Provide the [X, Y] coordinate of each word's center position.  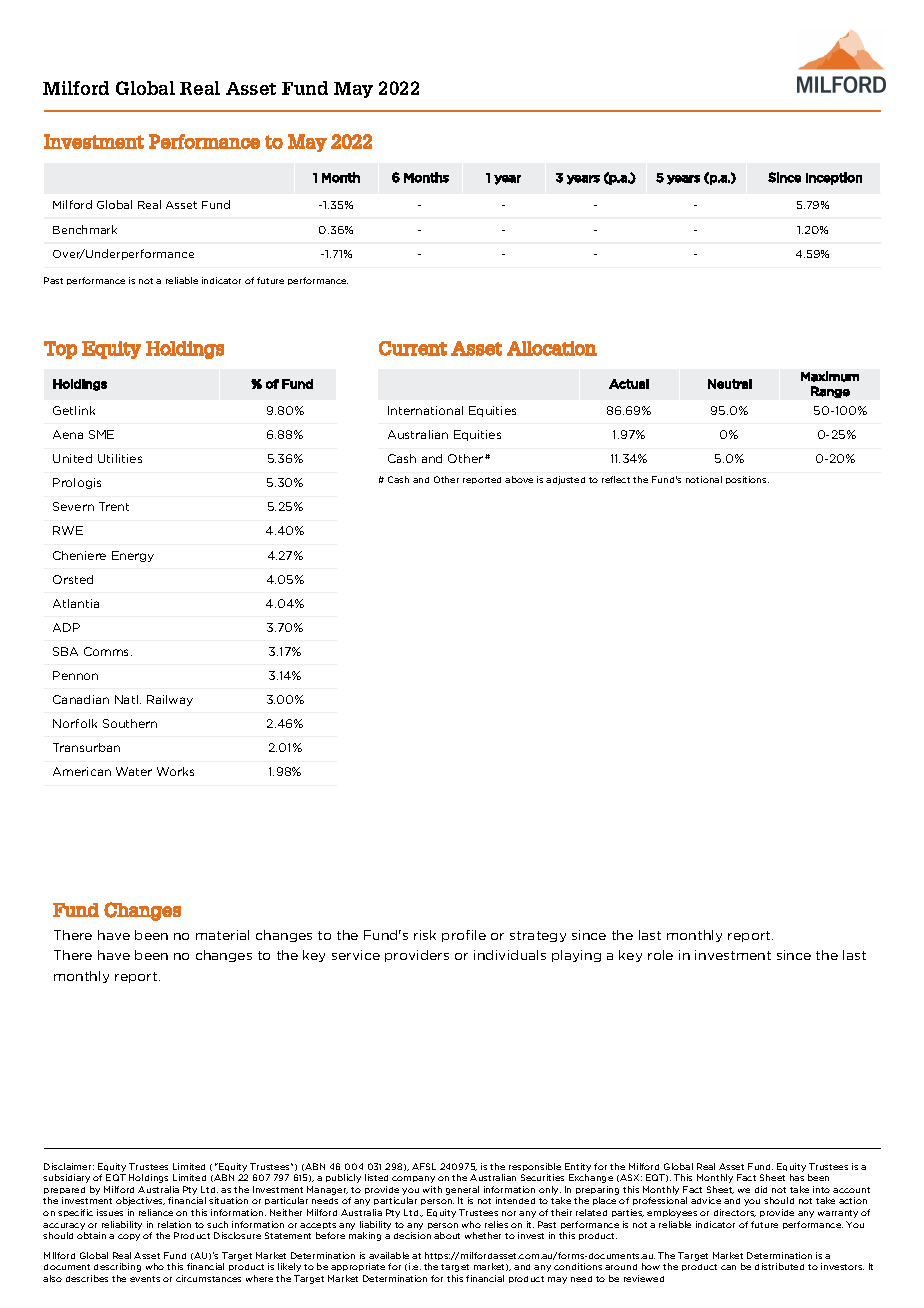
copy [129, 1237]
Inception [834, 178]
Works [175, 771]
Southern [130, 723]
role [660, 955]
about [447, 1235]
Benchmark [85, 229]
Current [413, 348]
